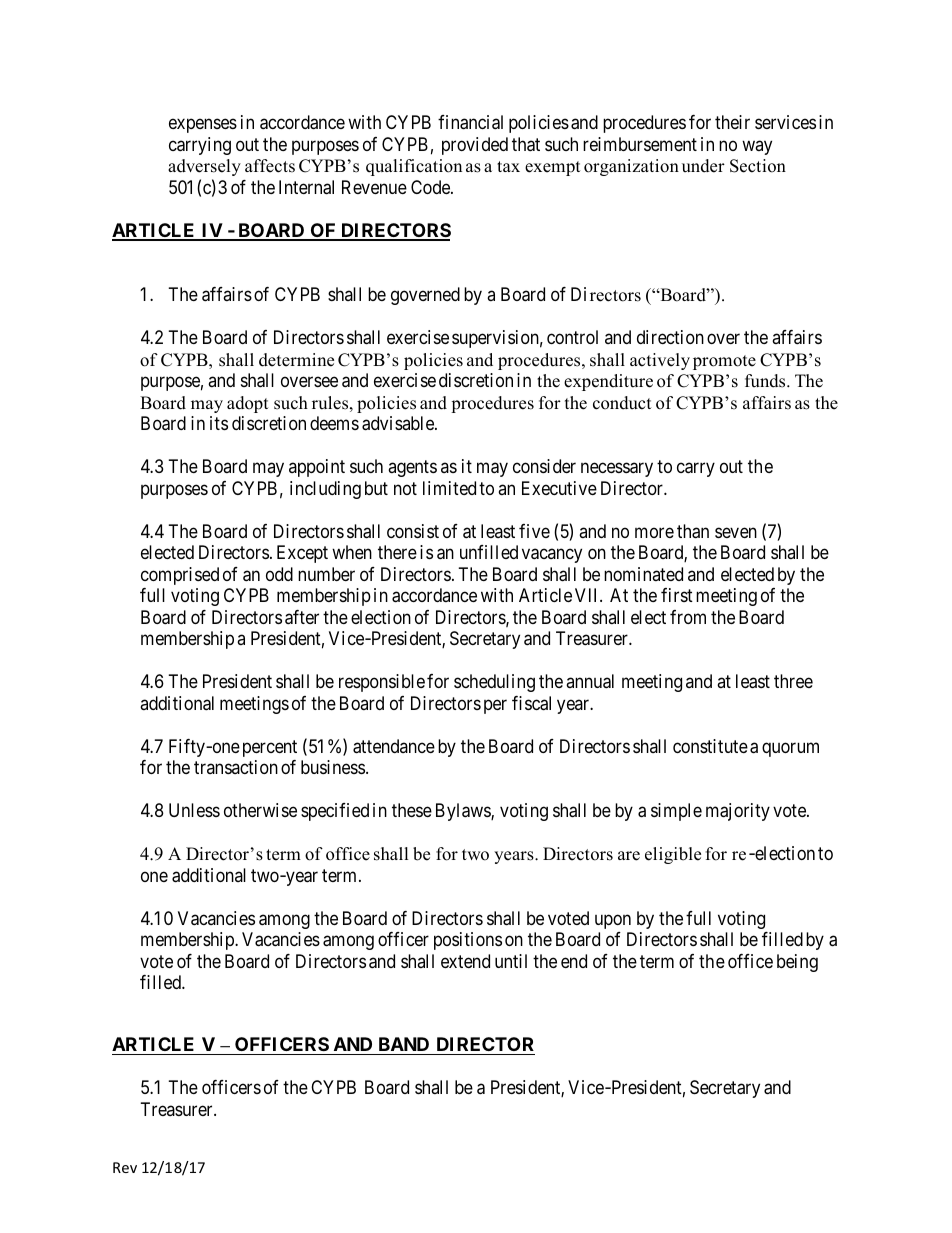  Describe the element at coordinates (248, 404) in the screenshot. I see `adopt` at that location.
